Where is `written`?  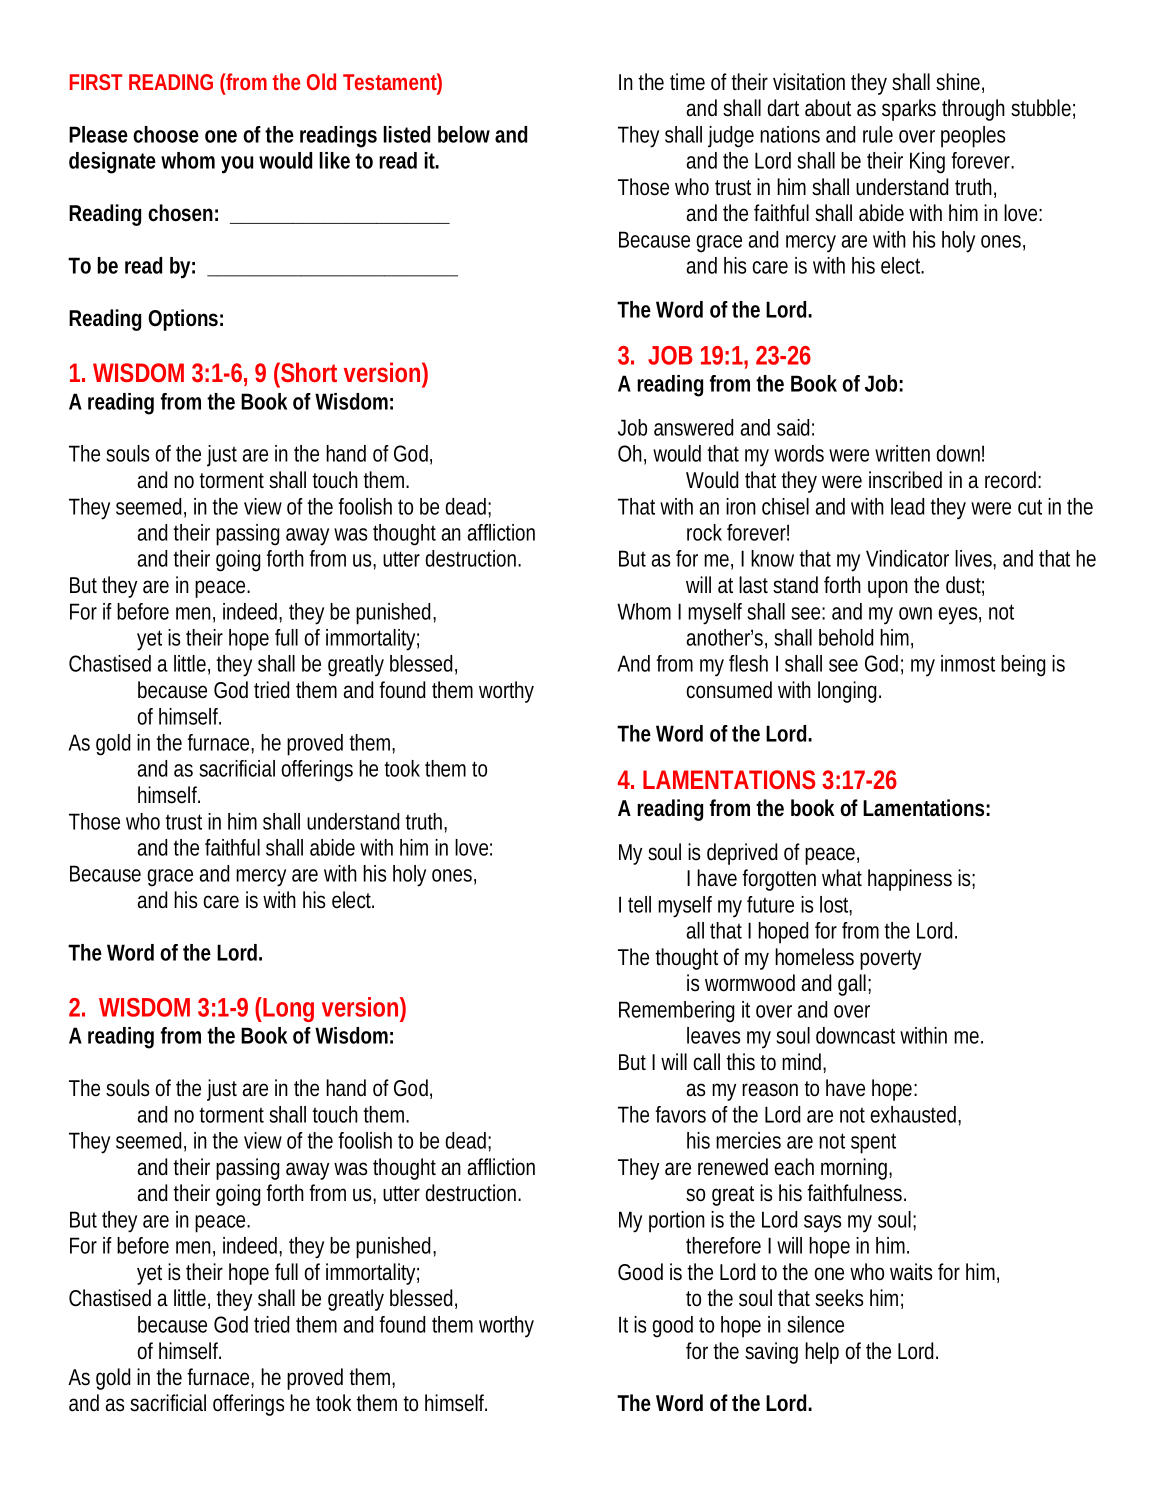 written is located at coordinates (902, 453).
